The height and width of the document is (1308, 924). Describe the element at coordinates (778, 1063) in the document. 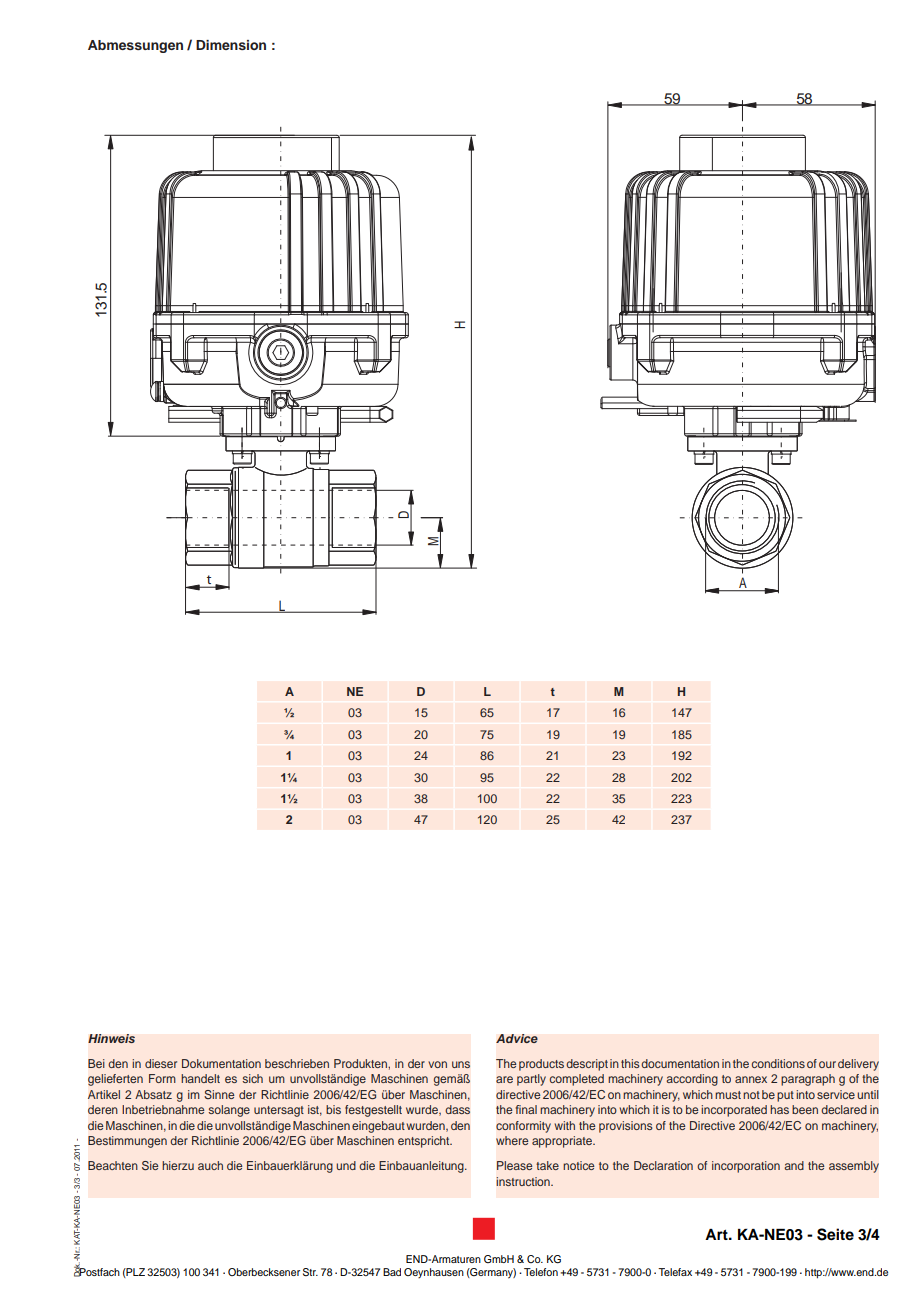

I see `conditions` at that location.
